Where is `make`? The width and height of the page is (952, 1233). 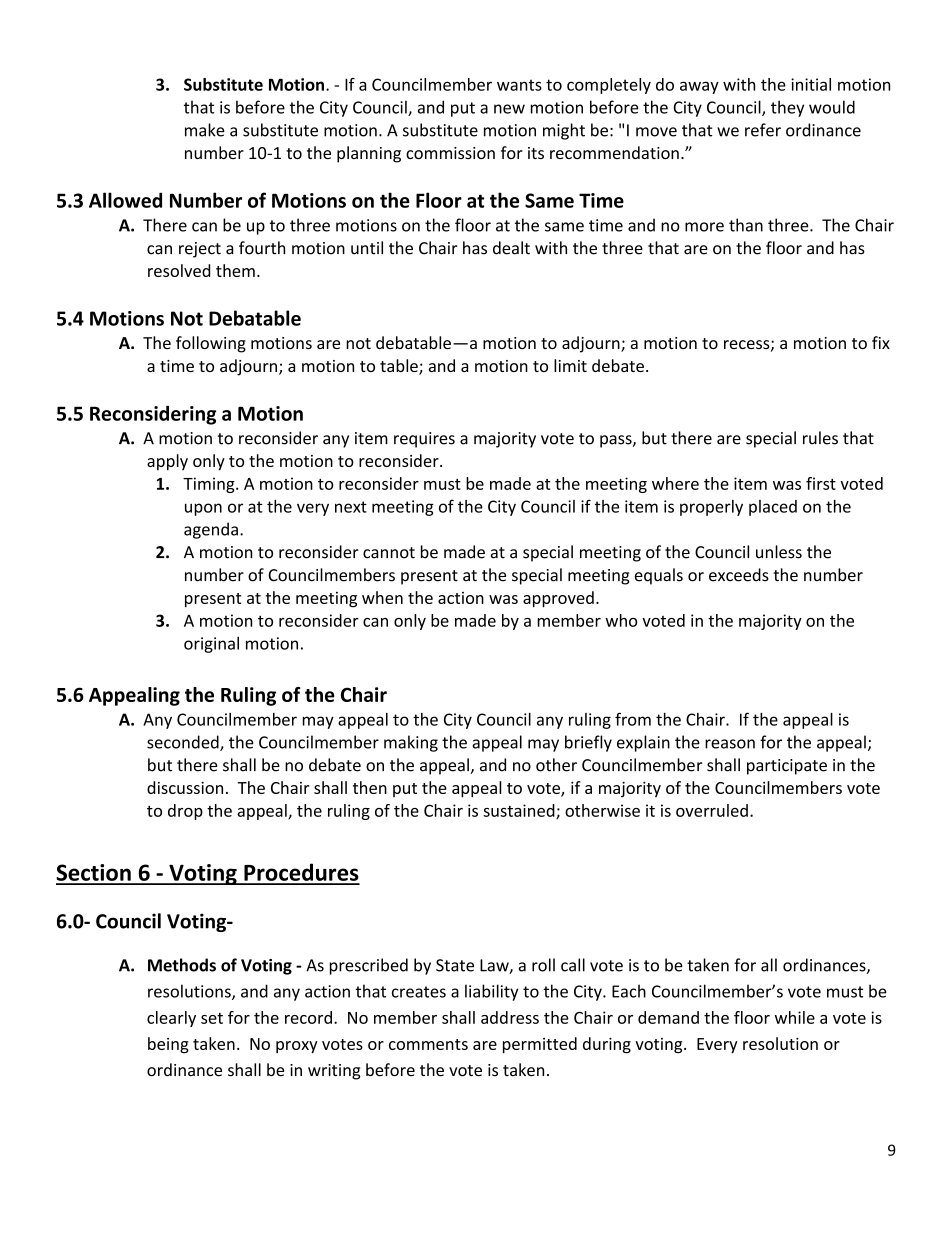 make is located at coordinates (205, 130).
